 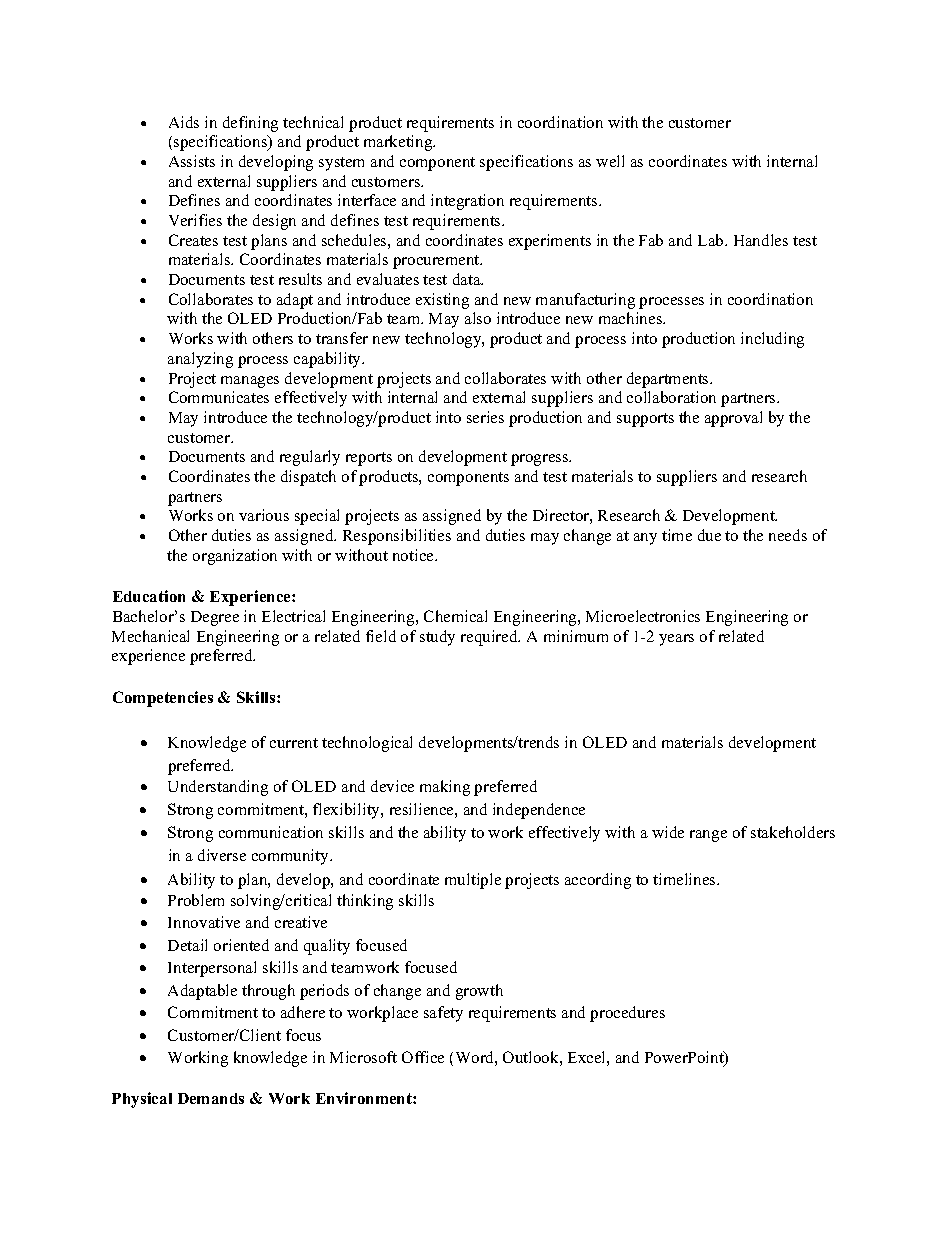 What do you see at coordinates (478, 318) in the document?
I see `also` at bounding box center [478, 318].
